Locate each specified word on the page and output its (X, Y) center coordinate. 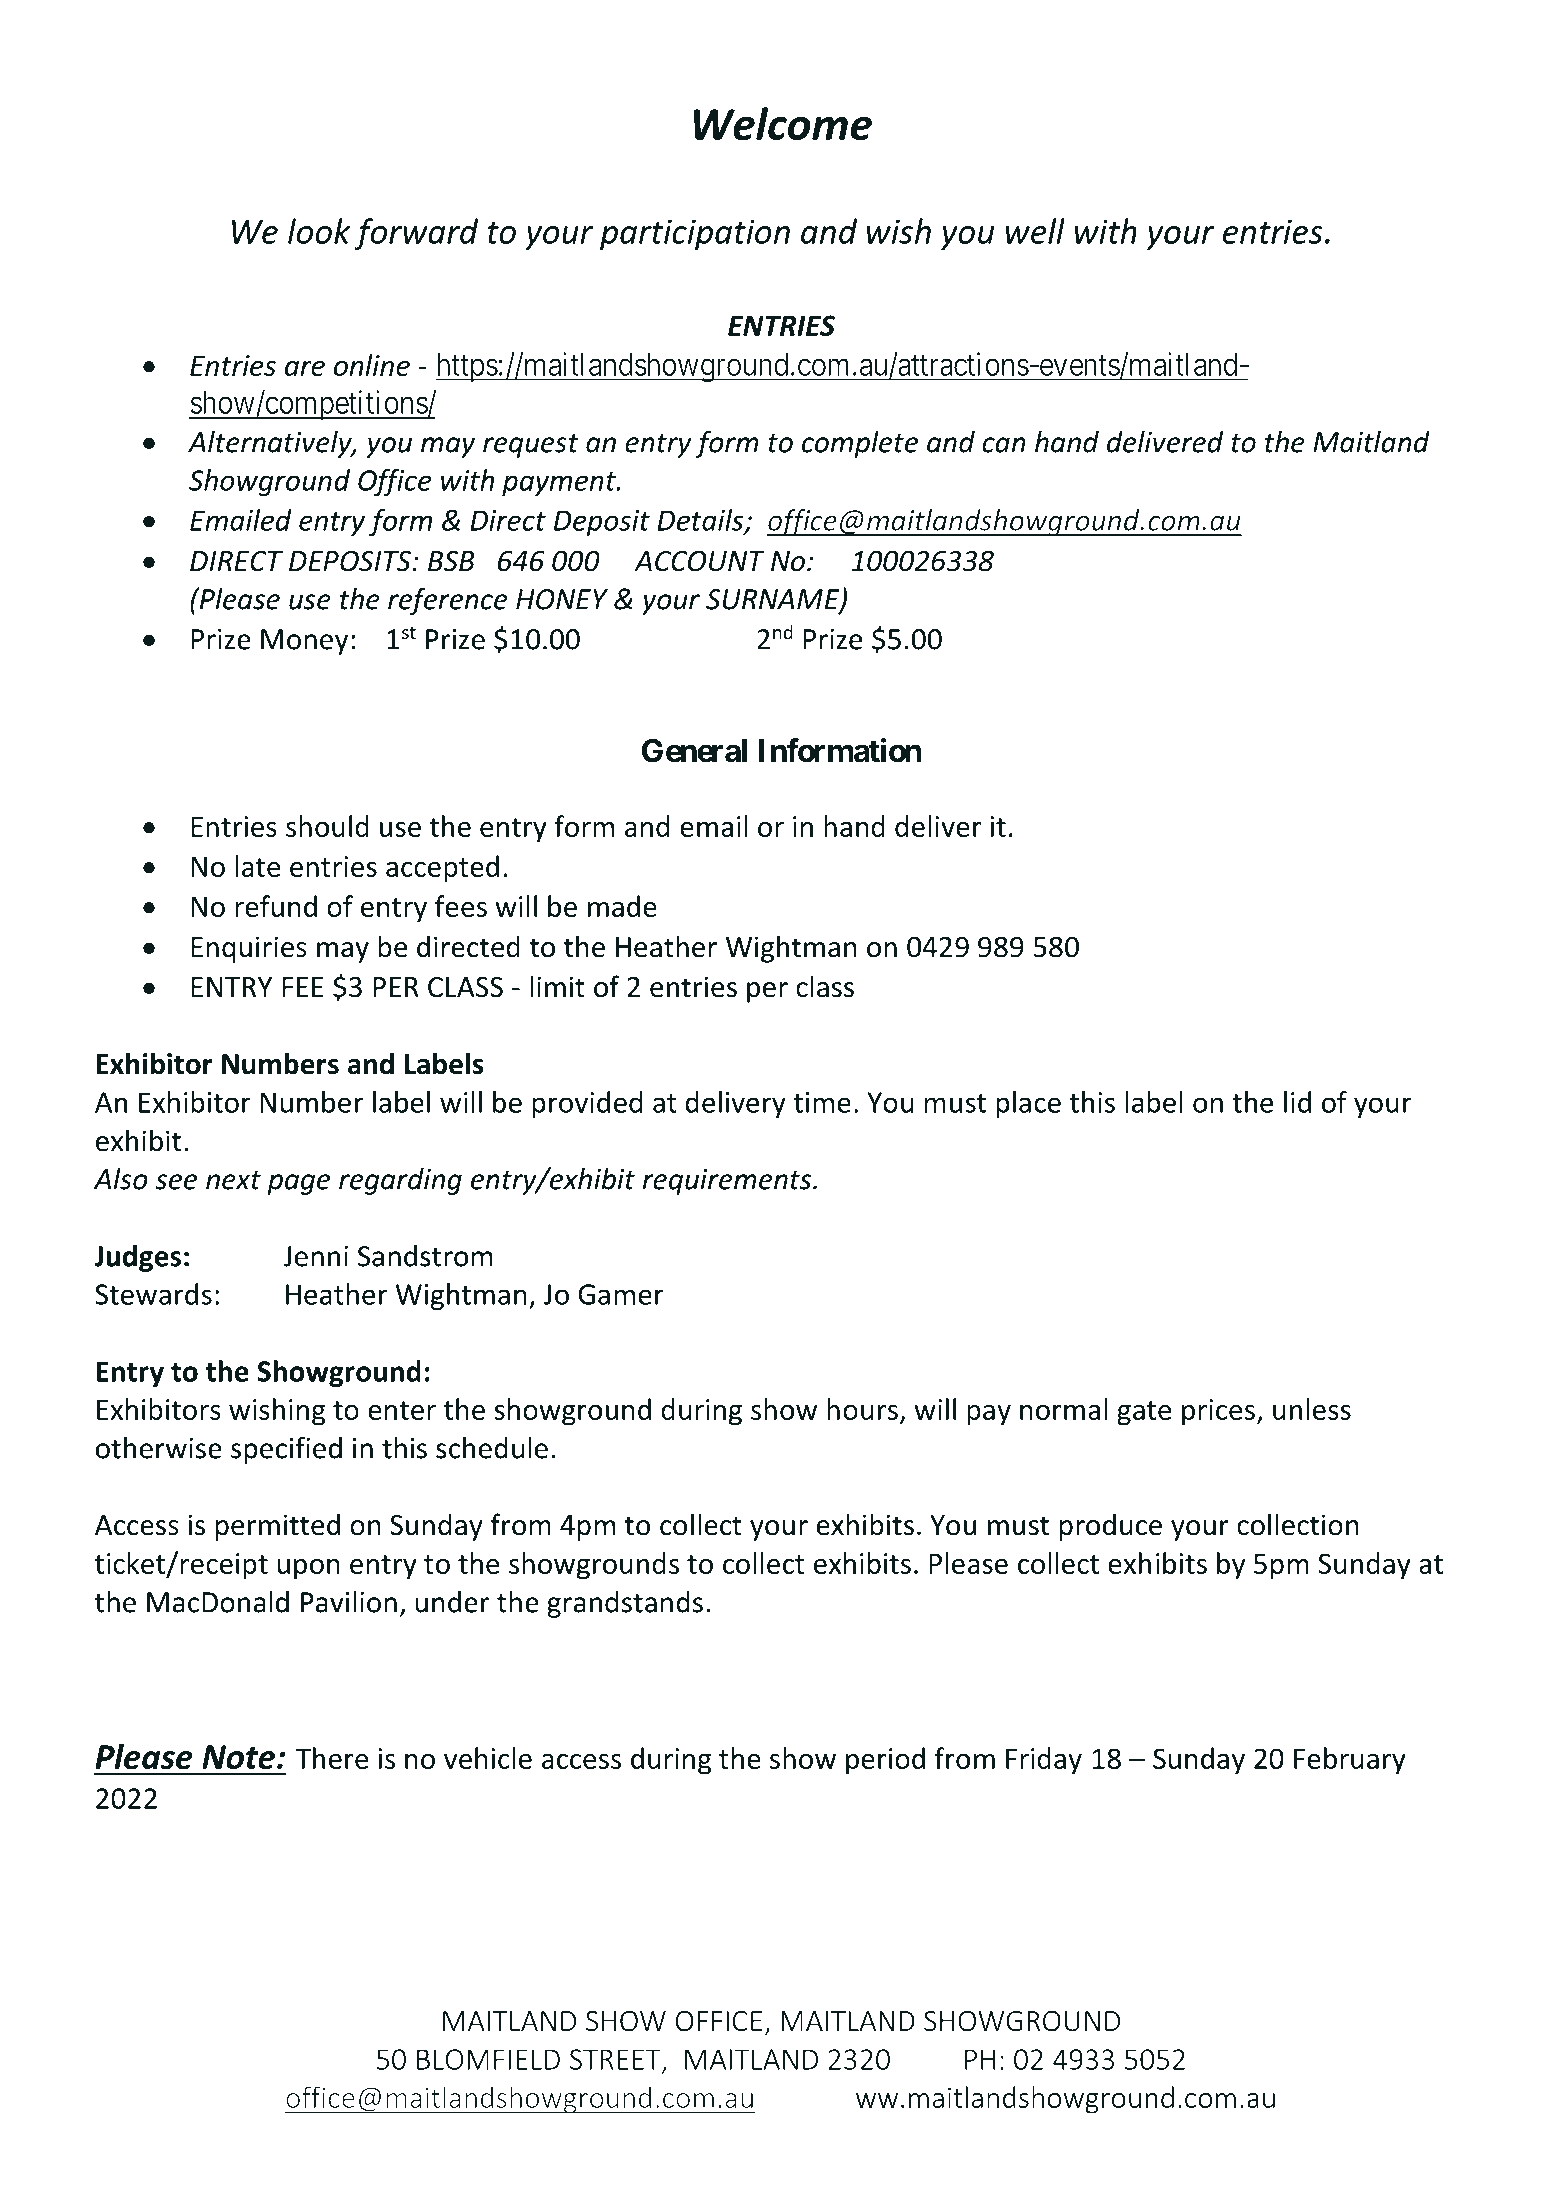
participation (695, 234)
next (233, 1180)
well (1035, 231)
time (822, 1102)
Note (240, 1757)
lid (1297, 1102)
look (319, 231)
